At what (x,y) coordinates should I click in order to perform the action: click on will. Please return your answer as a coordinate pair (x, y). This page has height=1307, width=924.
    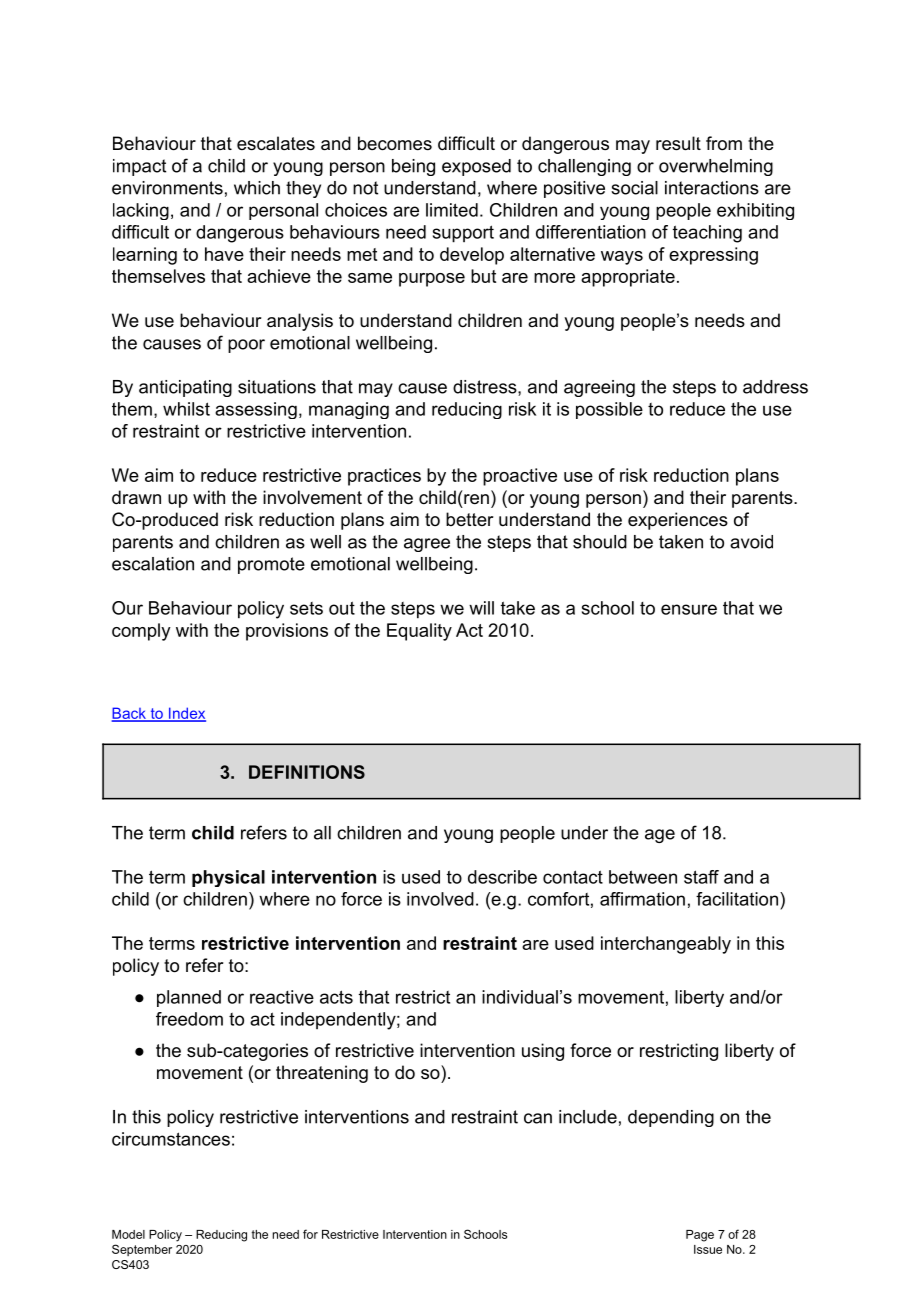
    Looking at the image, I should click on (481, 608).
